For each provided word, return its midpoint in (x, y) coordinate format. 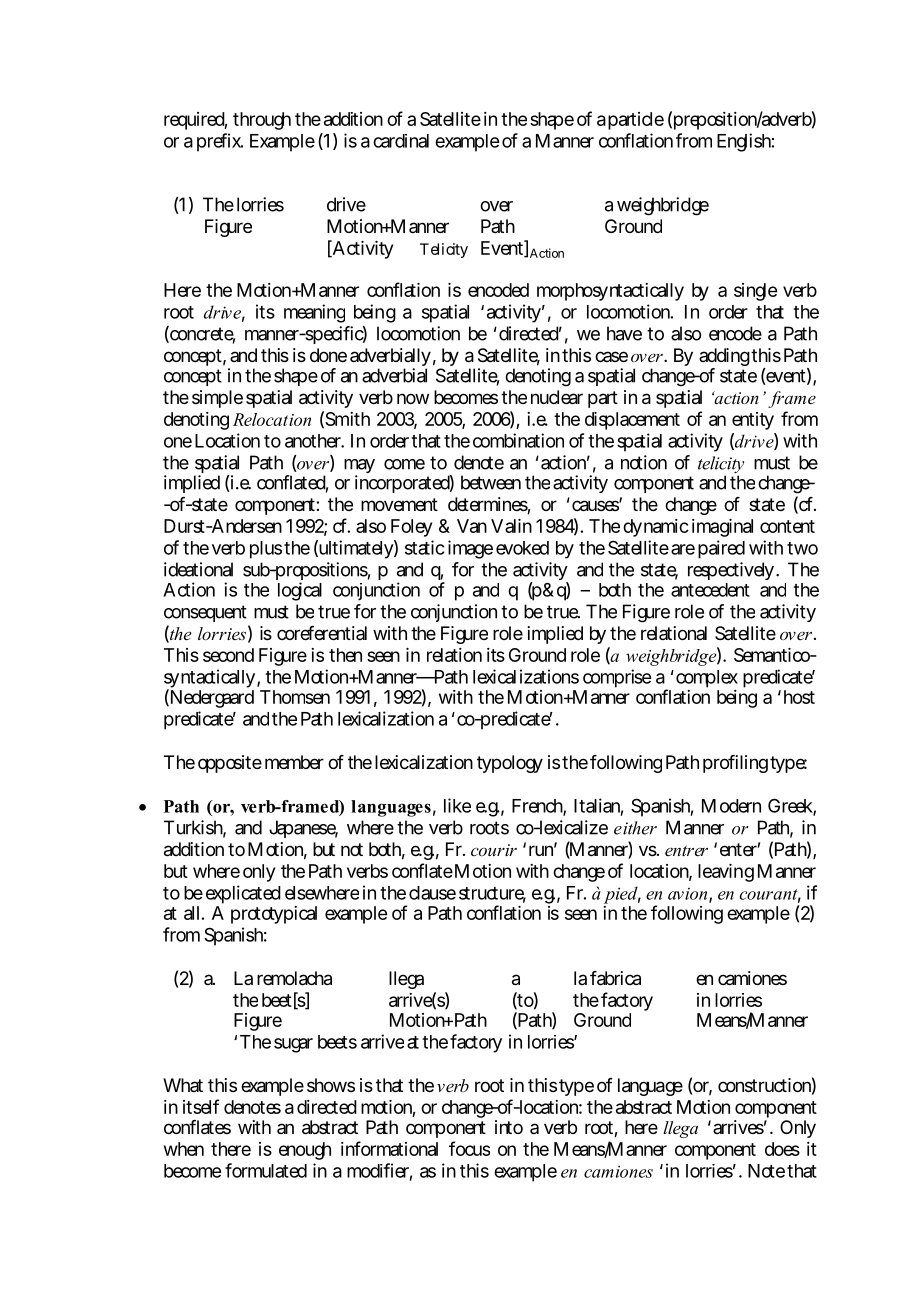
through (262, 121)
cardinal (401, 141)
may (359, 467)
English (744, 142)
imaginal (722, 528)
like (457, 805)
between (491, 482)
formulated (266, 1170)
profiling (735, 764)
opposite (230, 764)
